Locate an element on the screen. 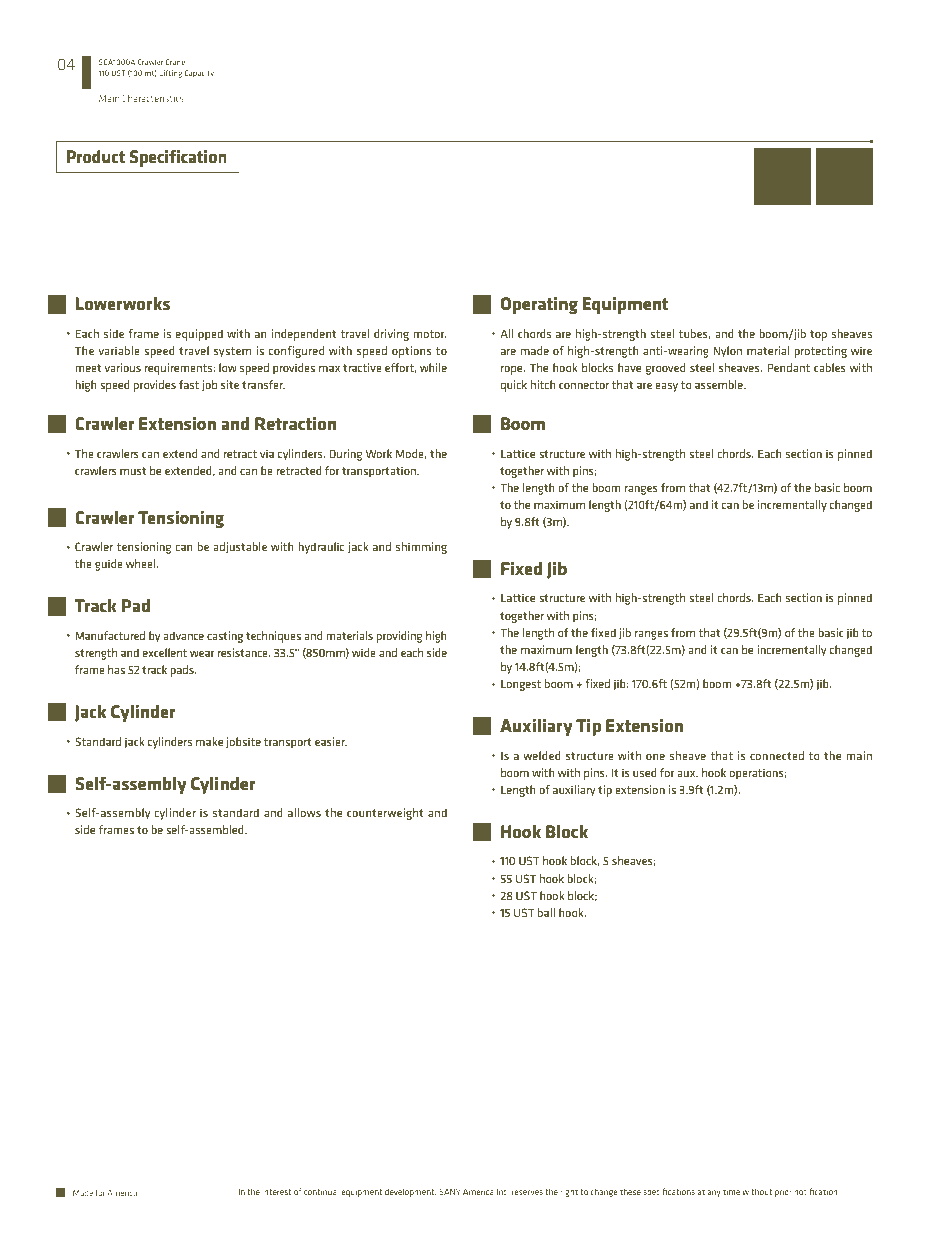 This screenshot has width=952, height=1233. prior is located at coordinates (783, 1192).
